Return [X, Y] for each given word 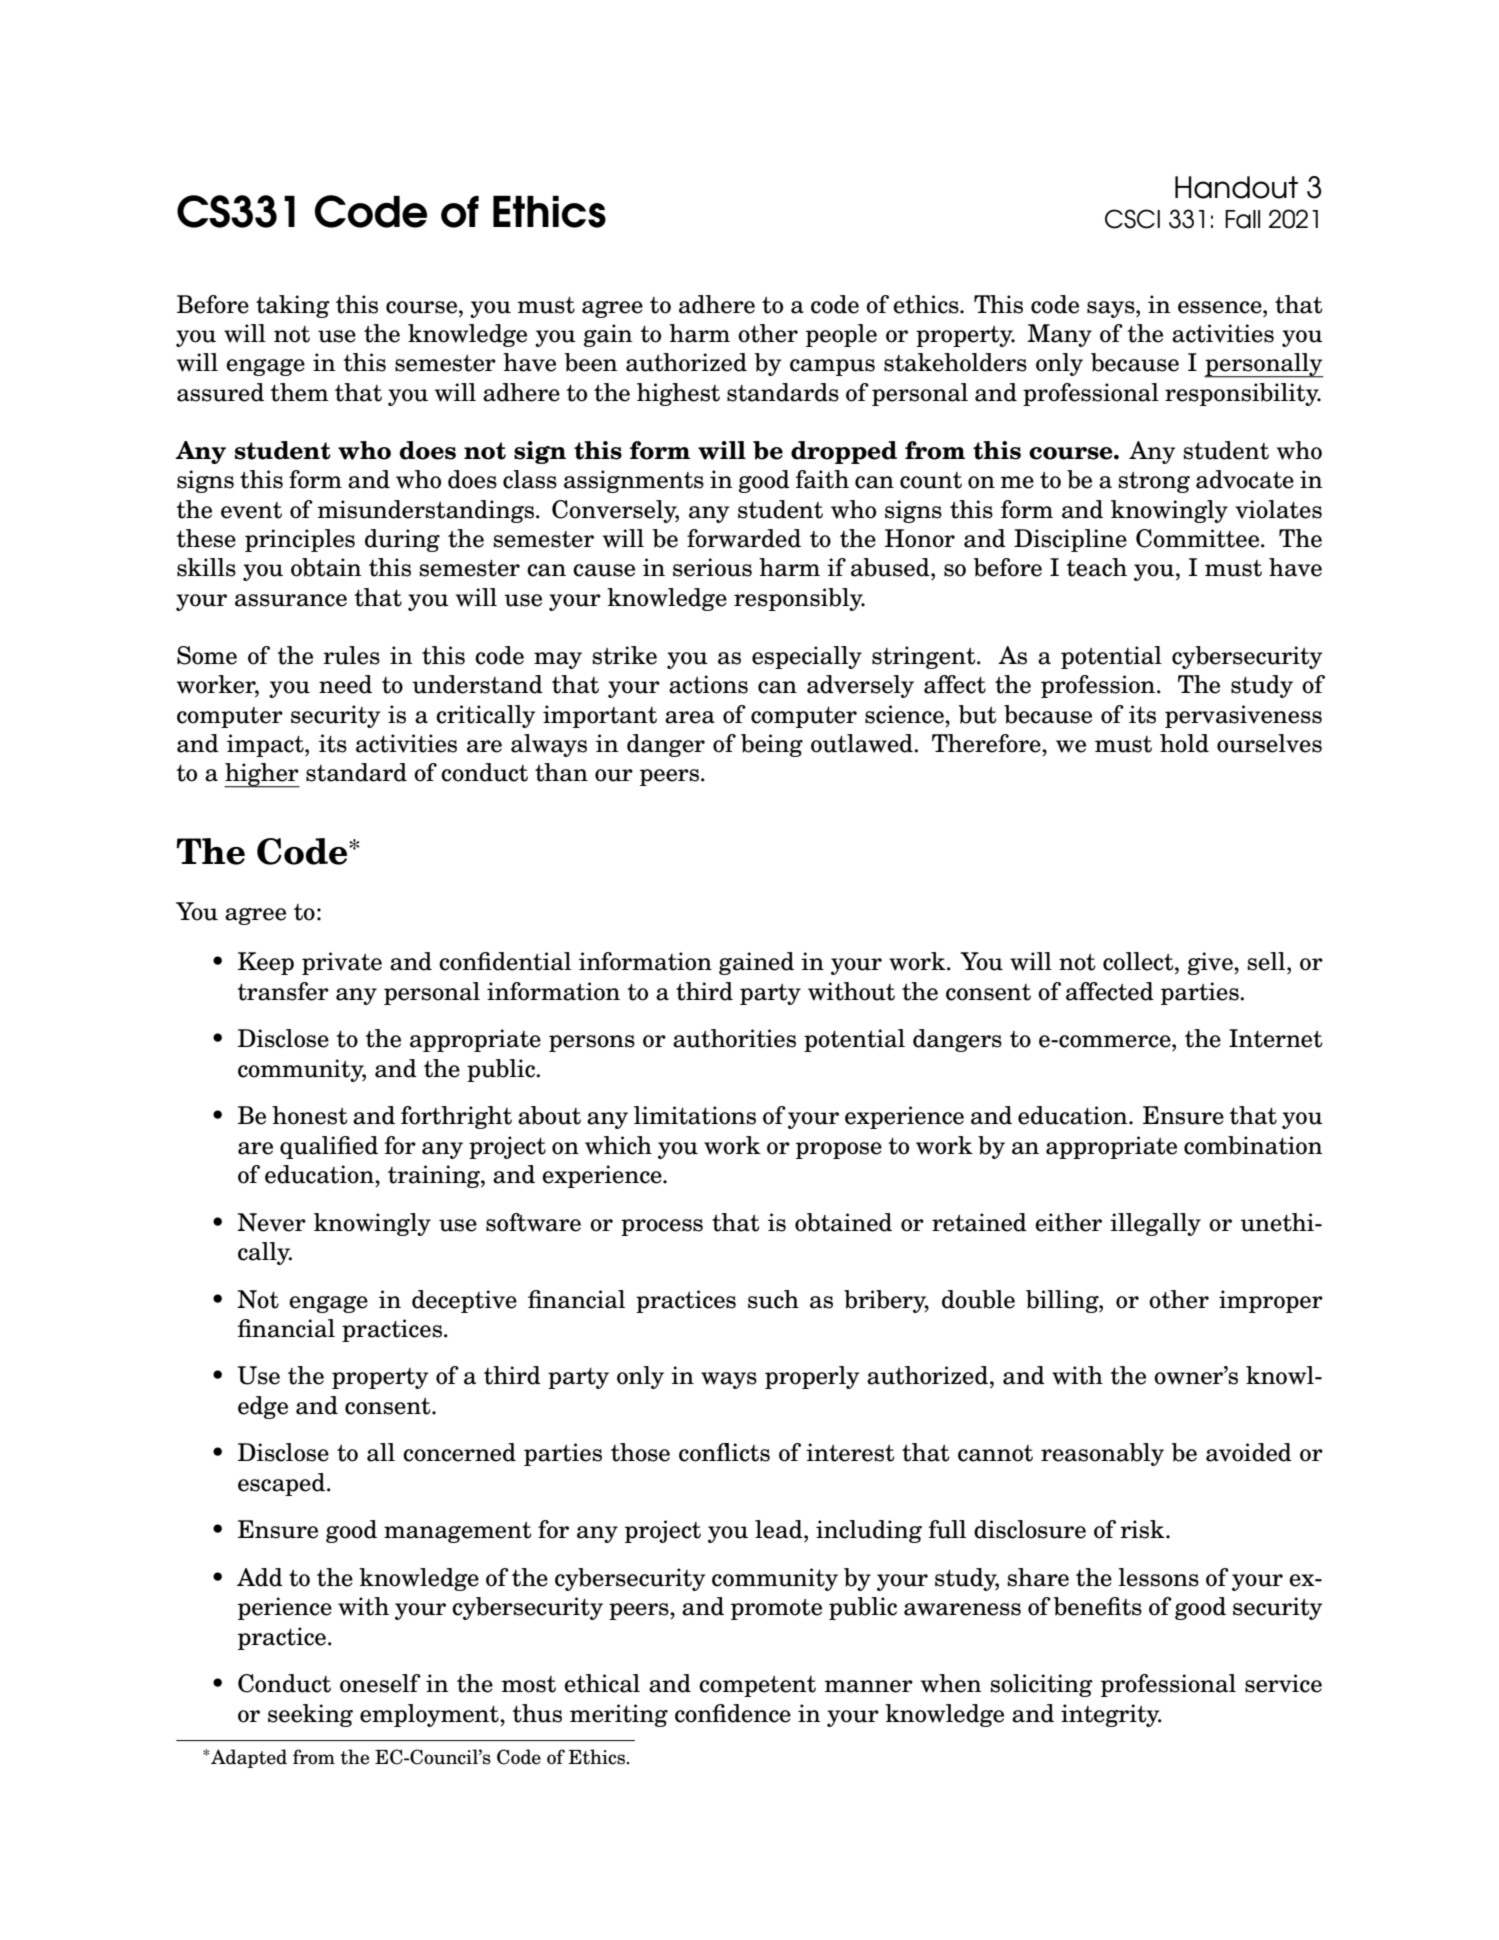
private [342, 963]
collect [1139, 961]
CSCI [1132, 219]
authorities [734, 1038]
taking [293, 306]
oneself [380, 1683]
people [841, 335]
